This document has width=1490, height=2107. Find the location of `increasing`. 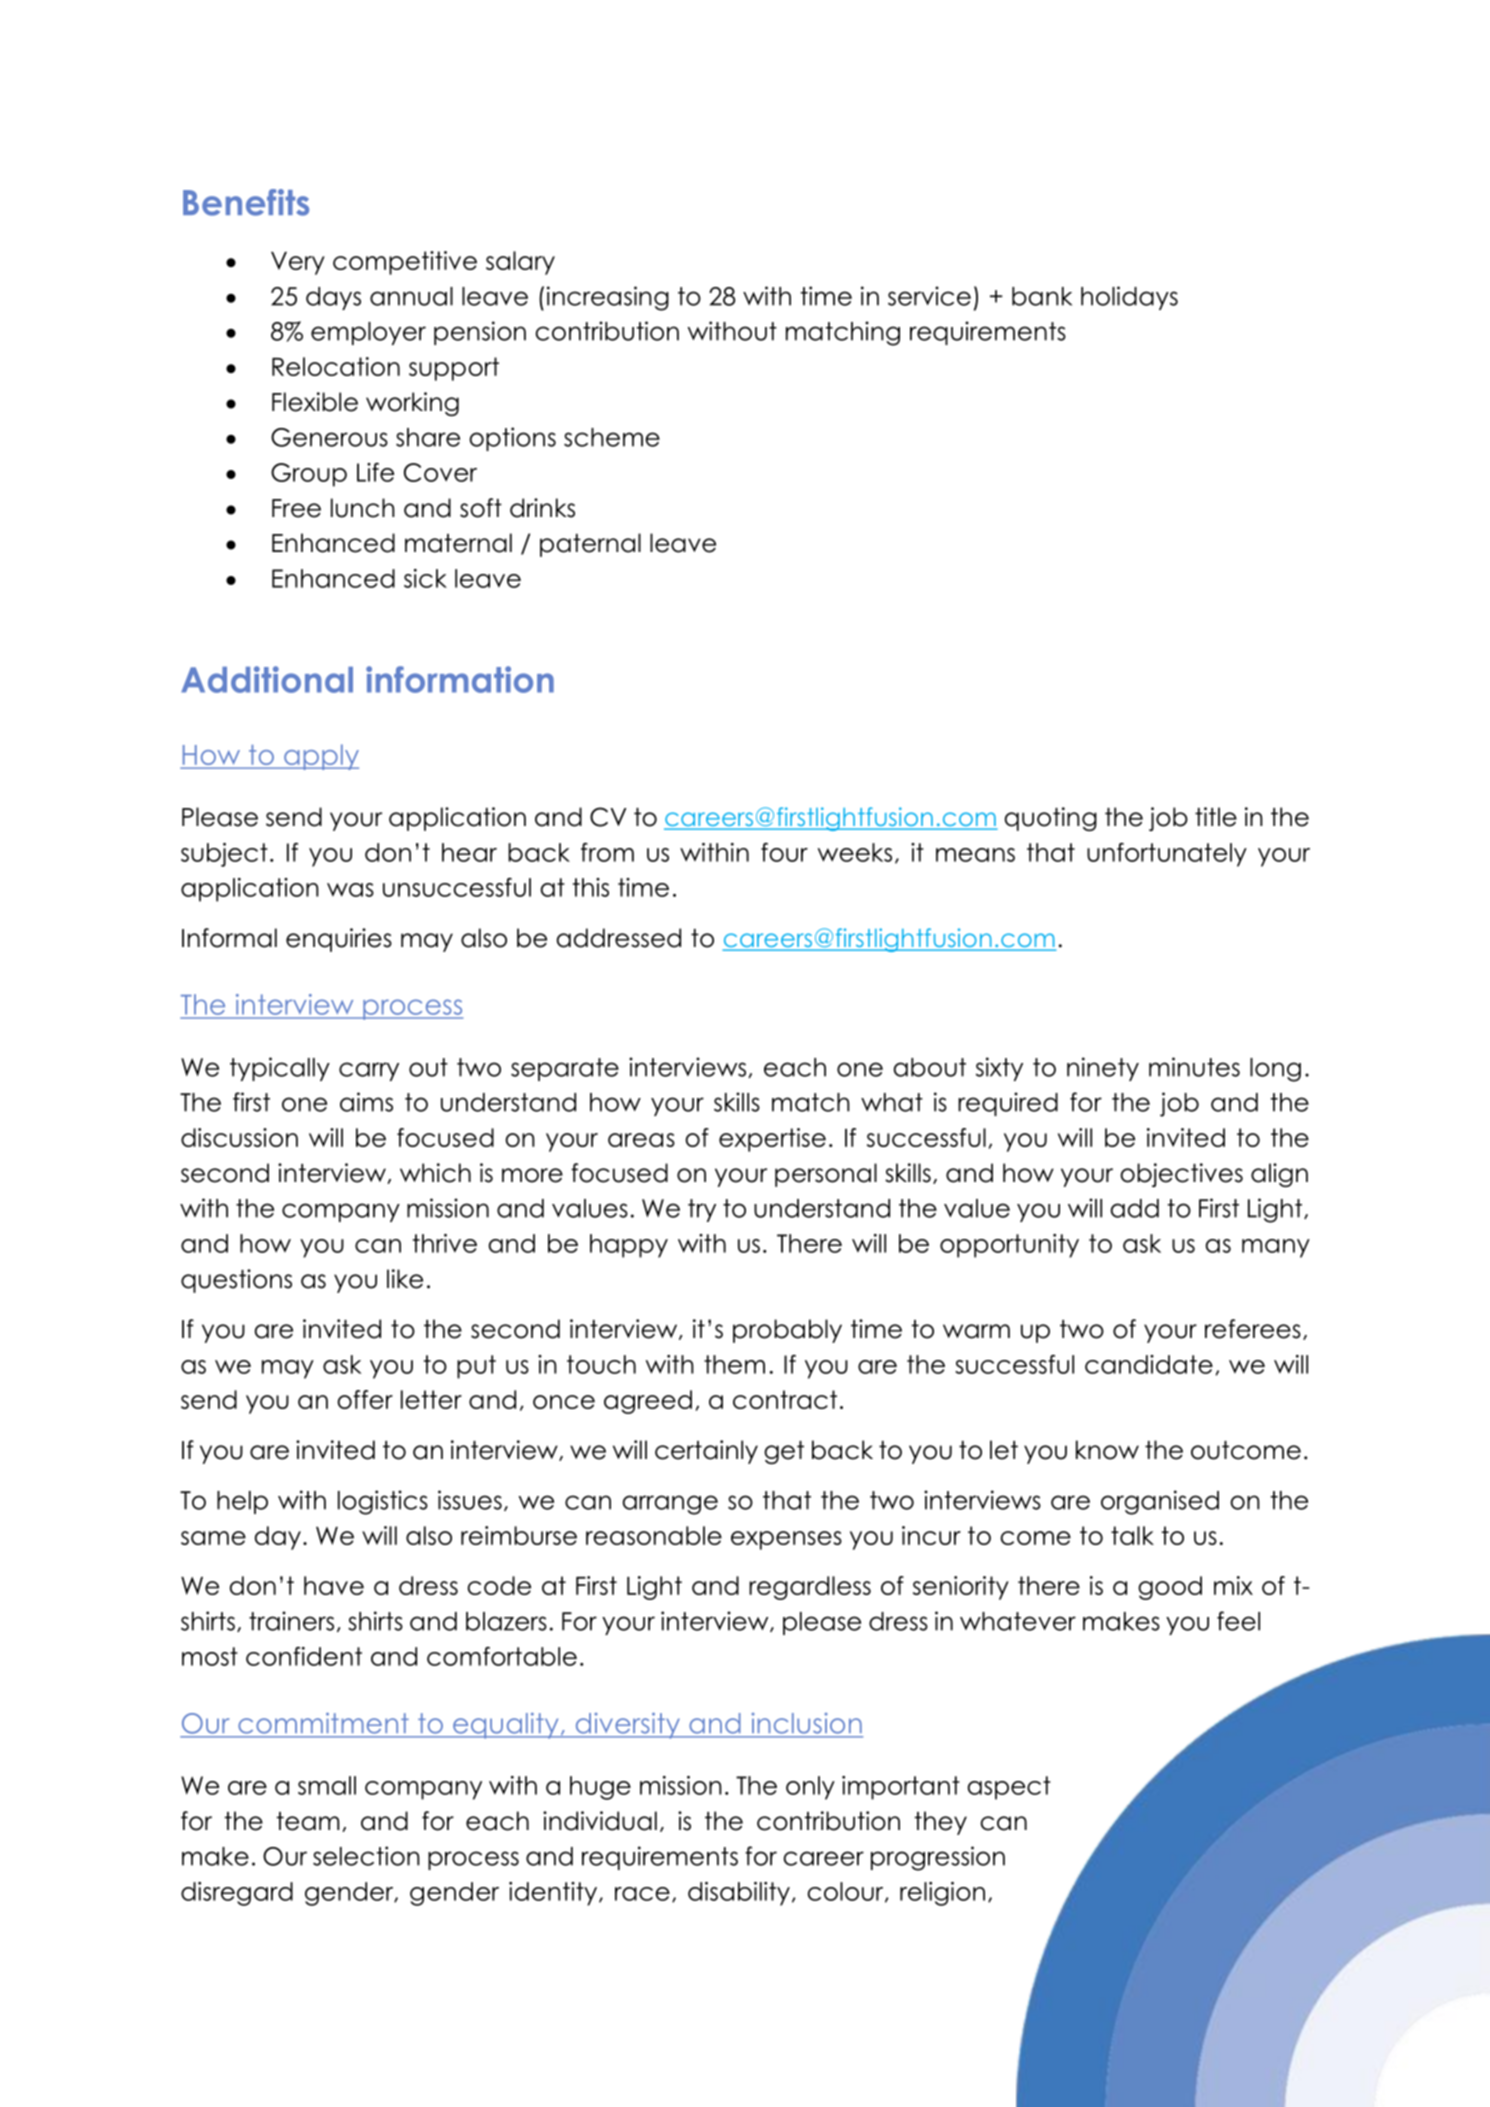

increasing is located at coordinates (608, 298).
